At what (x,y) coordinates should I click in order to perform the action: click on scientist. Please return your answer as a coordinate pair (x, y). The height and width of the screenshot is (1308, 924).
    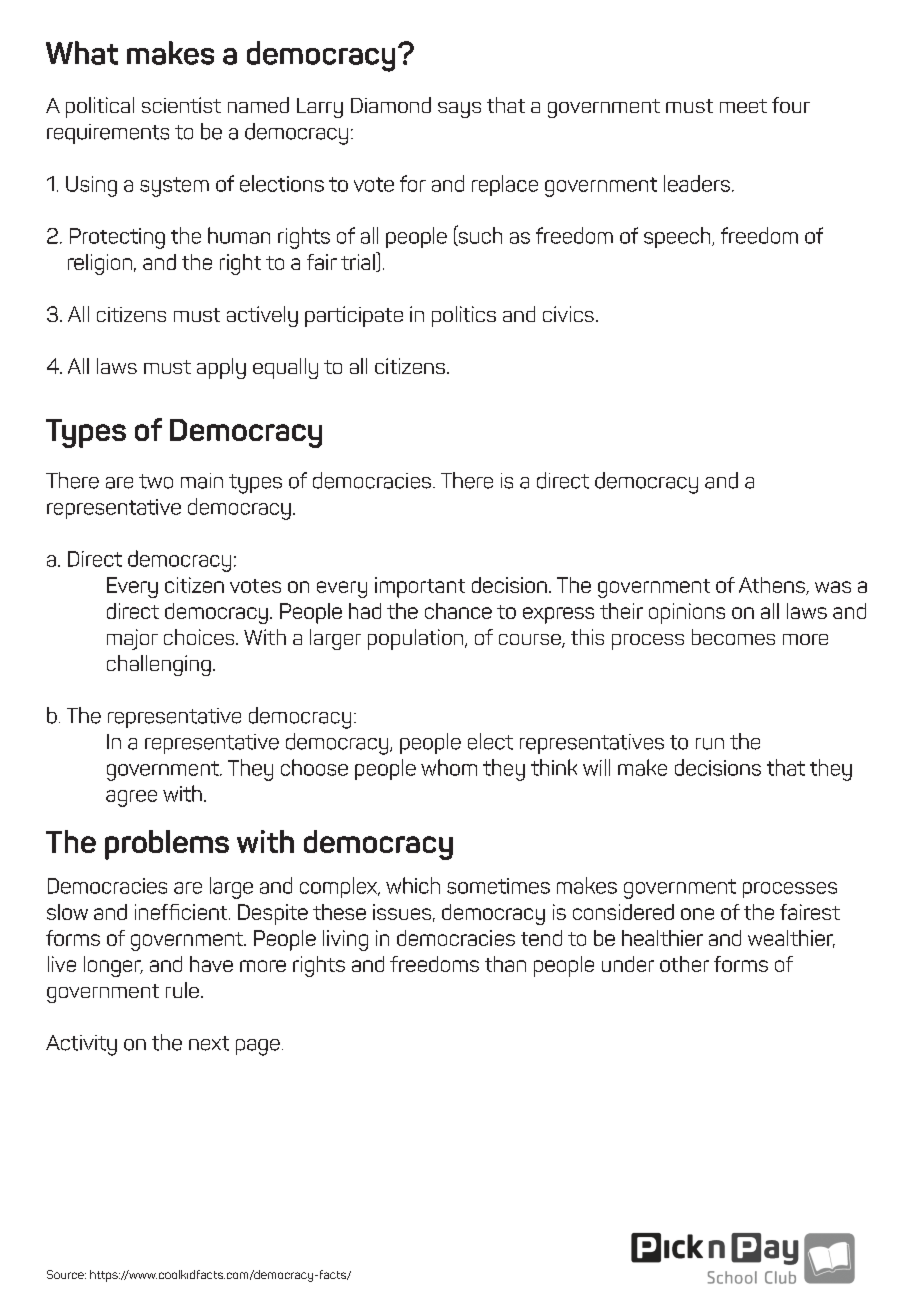
    Looking at the image, I should click on (181, 105).
